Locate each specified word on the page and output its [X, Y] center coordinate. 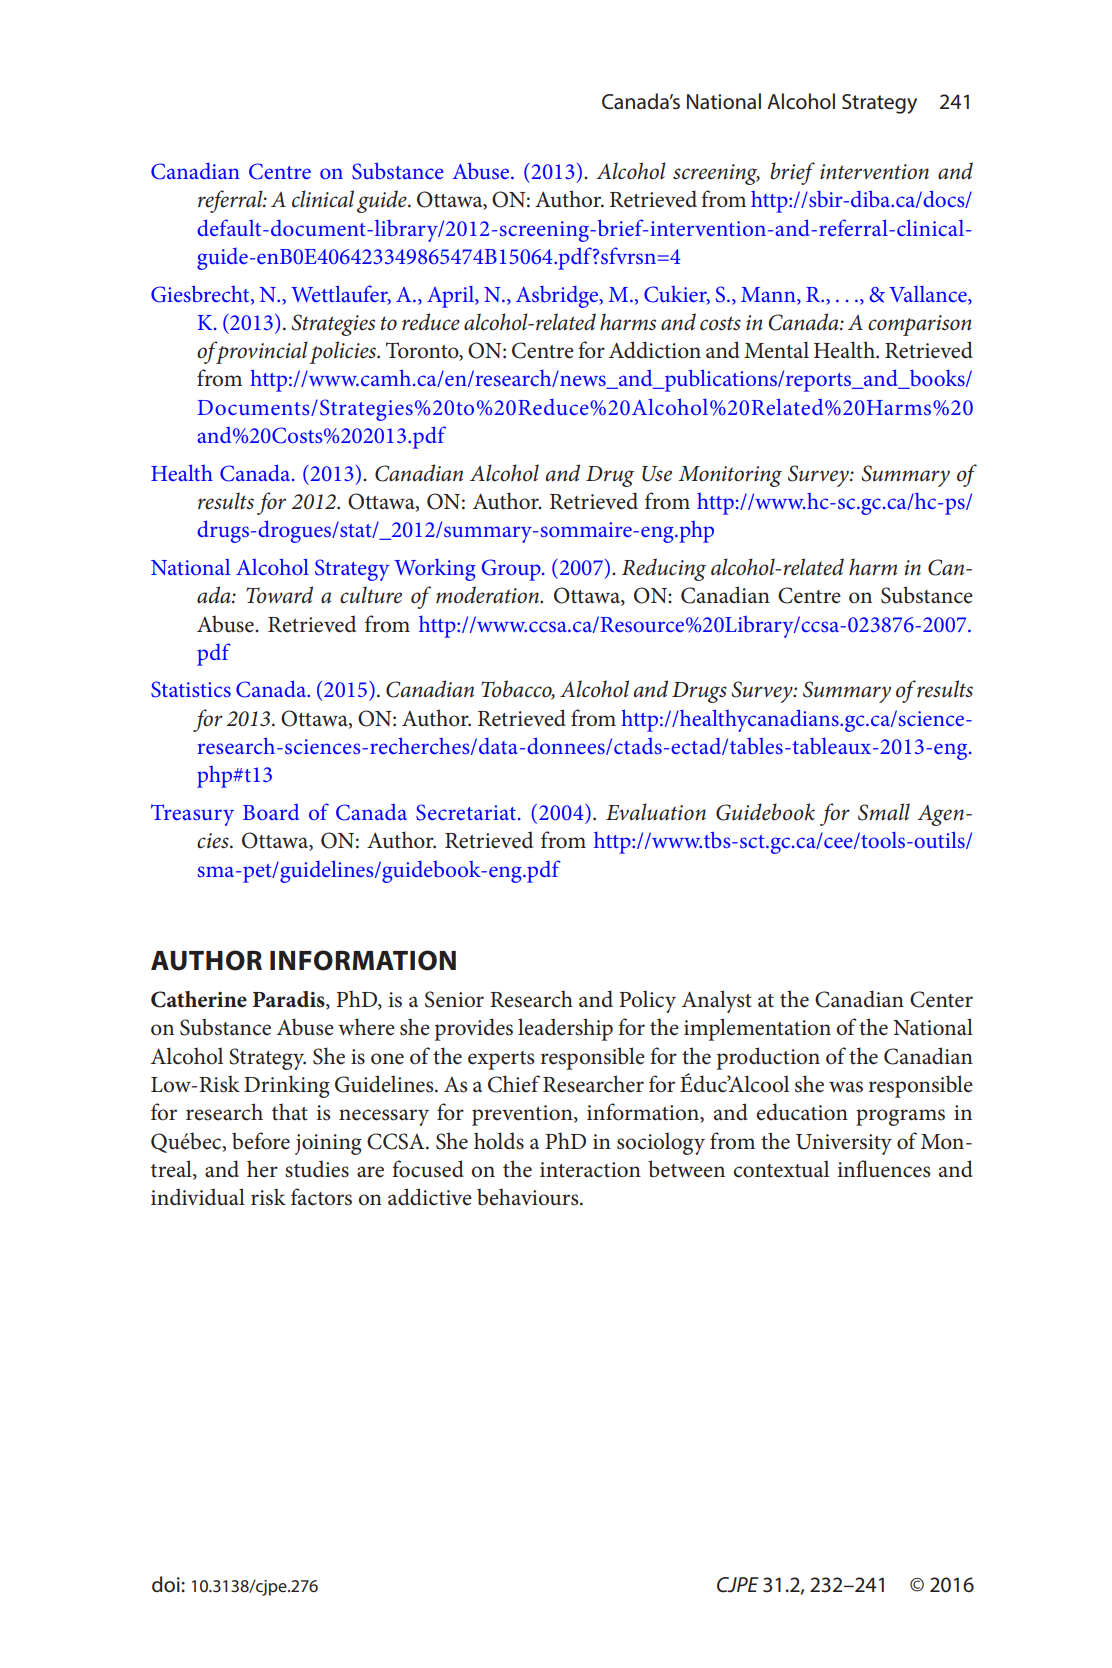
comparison [919, 325]
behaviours [529, 1197]
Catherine [199, 999]
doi [167, 1584]
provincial [261, 352]
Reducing [664, 569]
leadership [565, 1029]
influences [884, 1169]
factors [321, 1197]
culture [371, 595]
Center [941, 999]
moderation [488, 595]
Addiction [655, 350]
